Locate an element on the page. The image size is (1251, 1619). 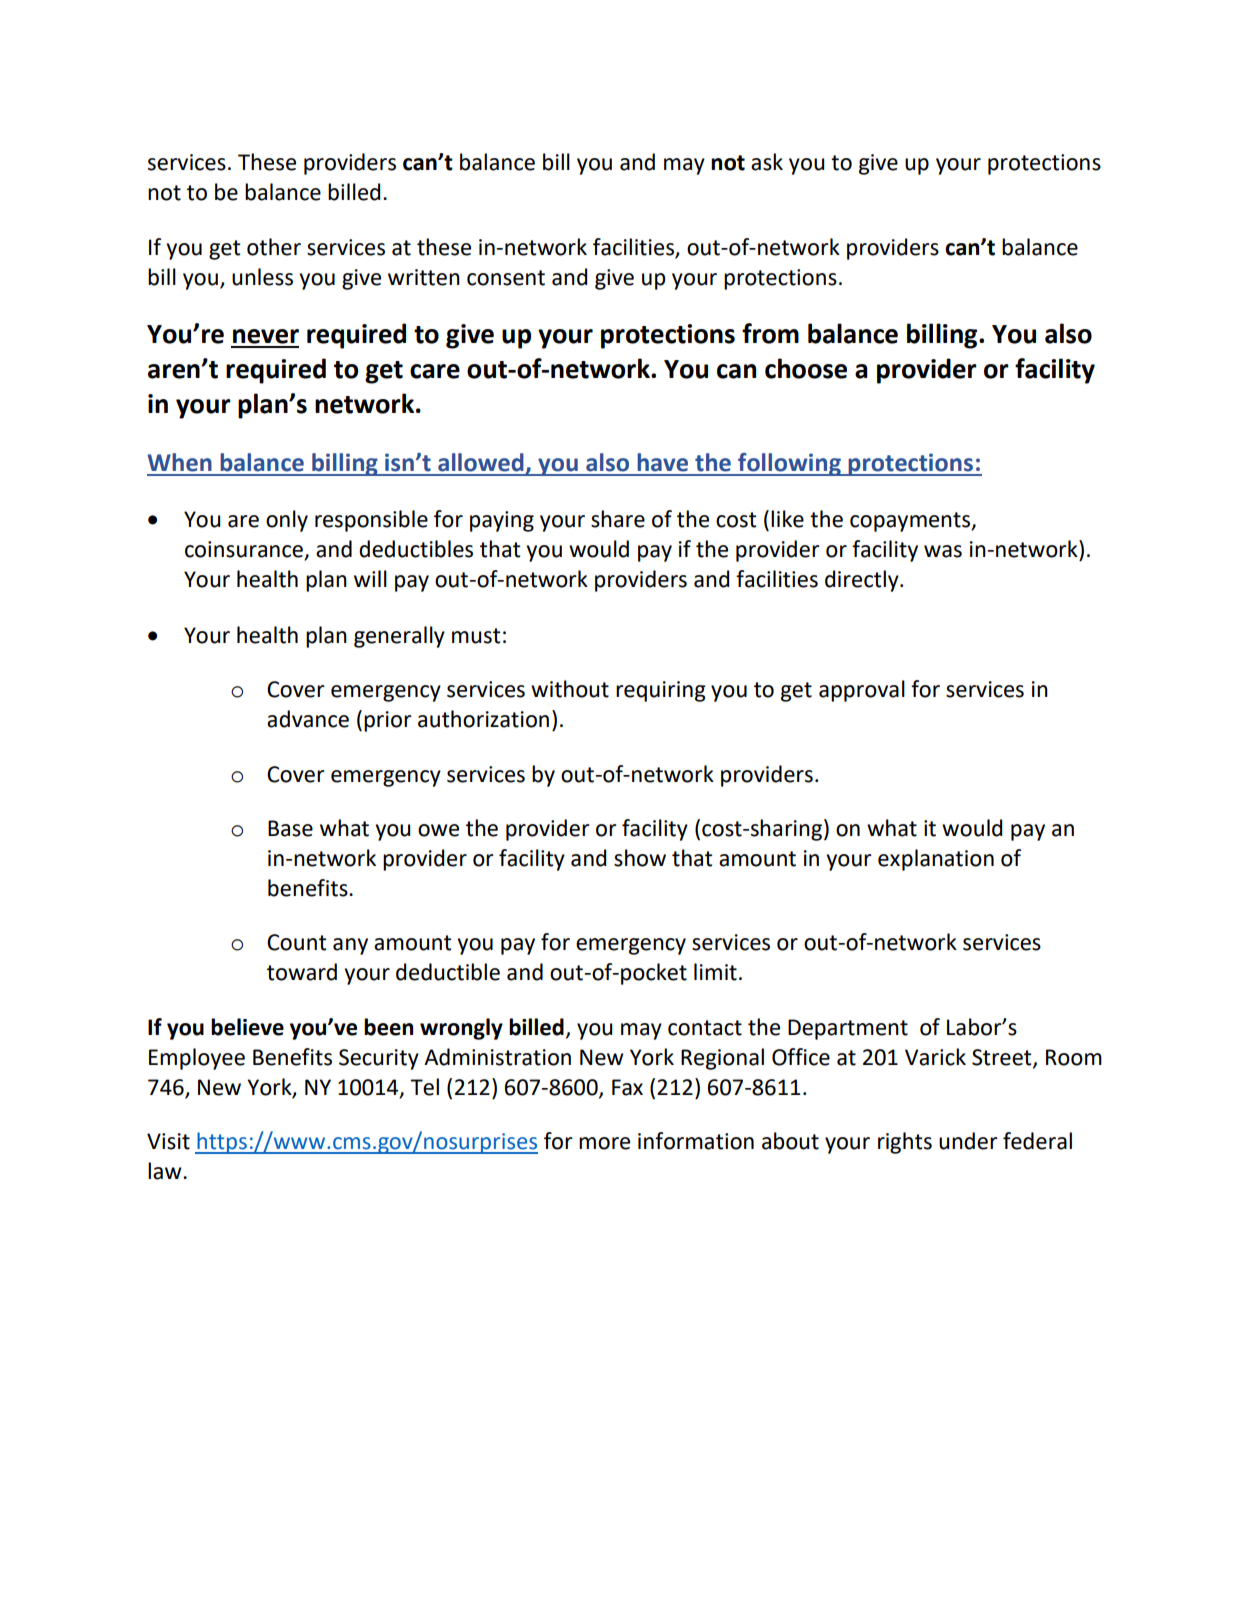
ask is located at coordinates (767, 162).
